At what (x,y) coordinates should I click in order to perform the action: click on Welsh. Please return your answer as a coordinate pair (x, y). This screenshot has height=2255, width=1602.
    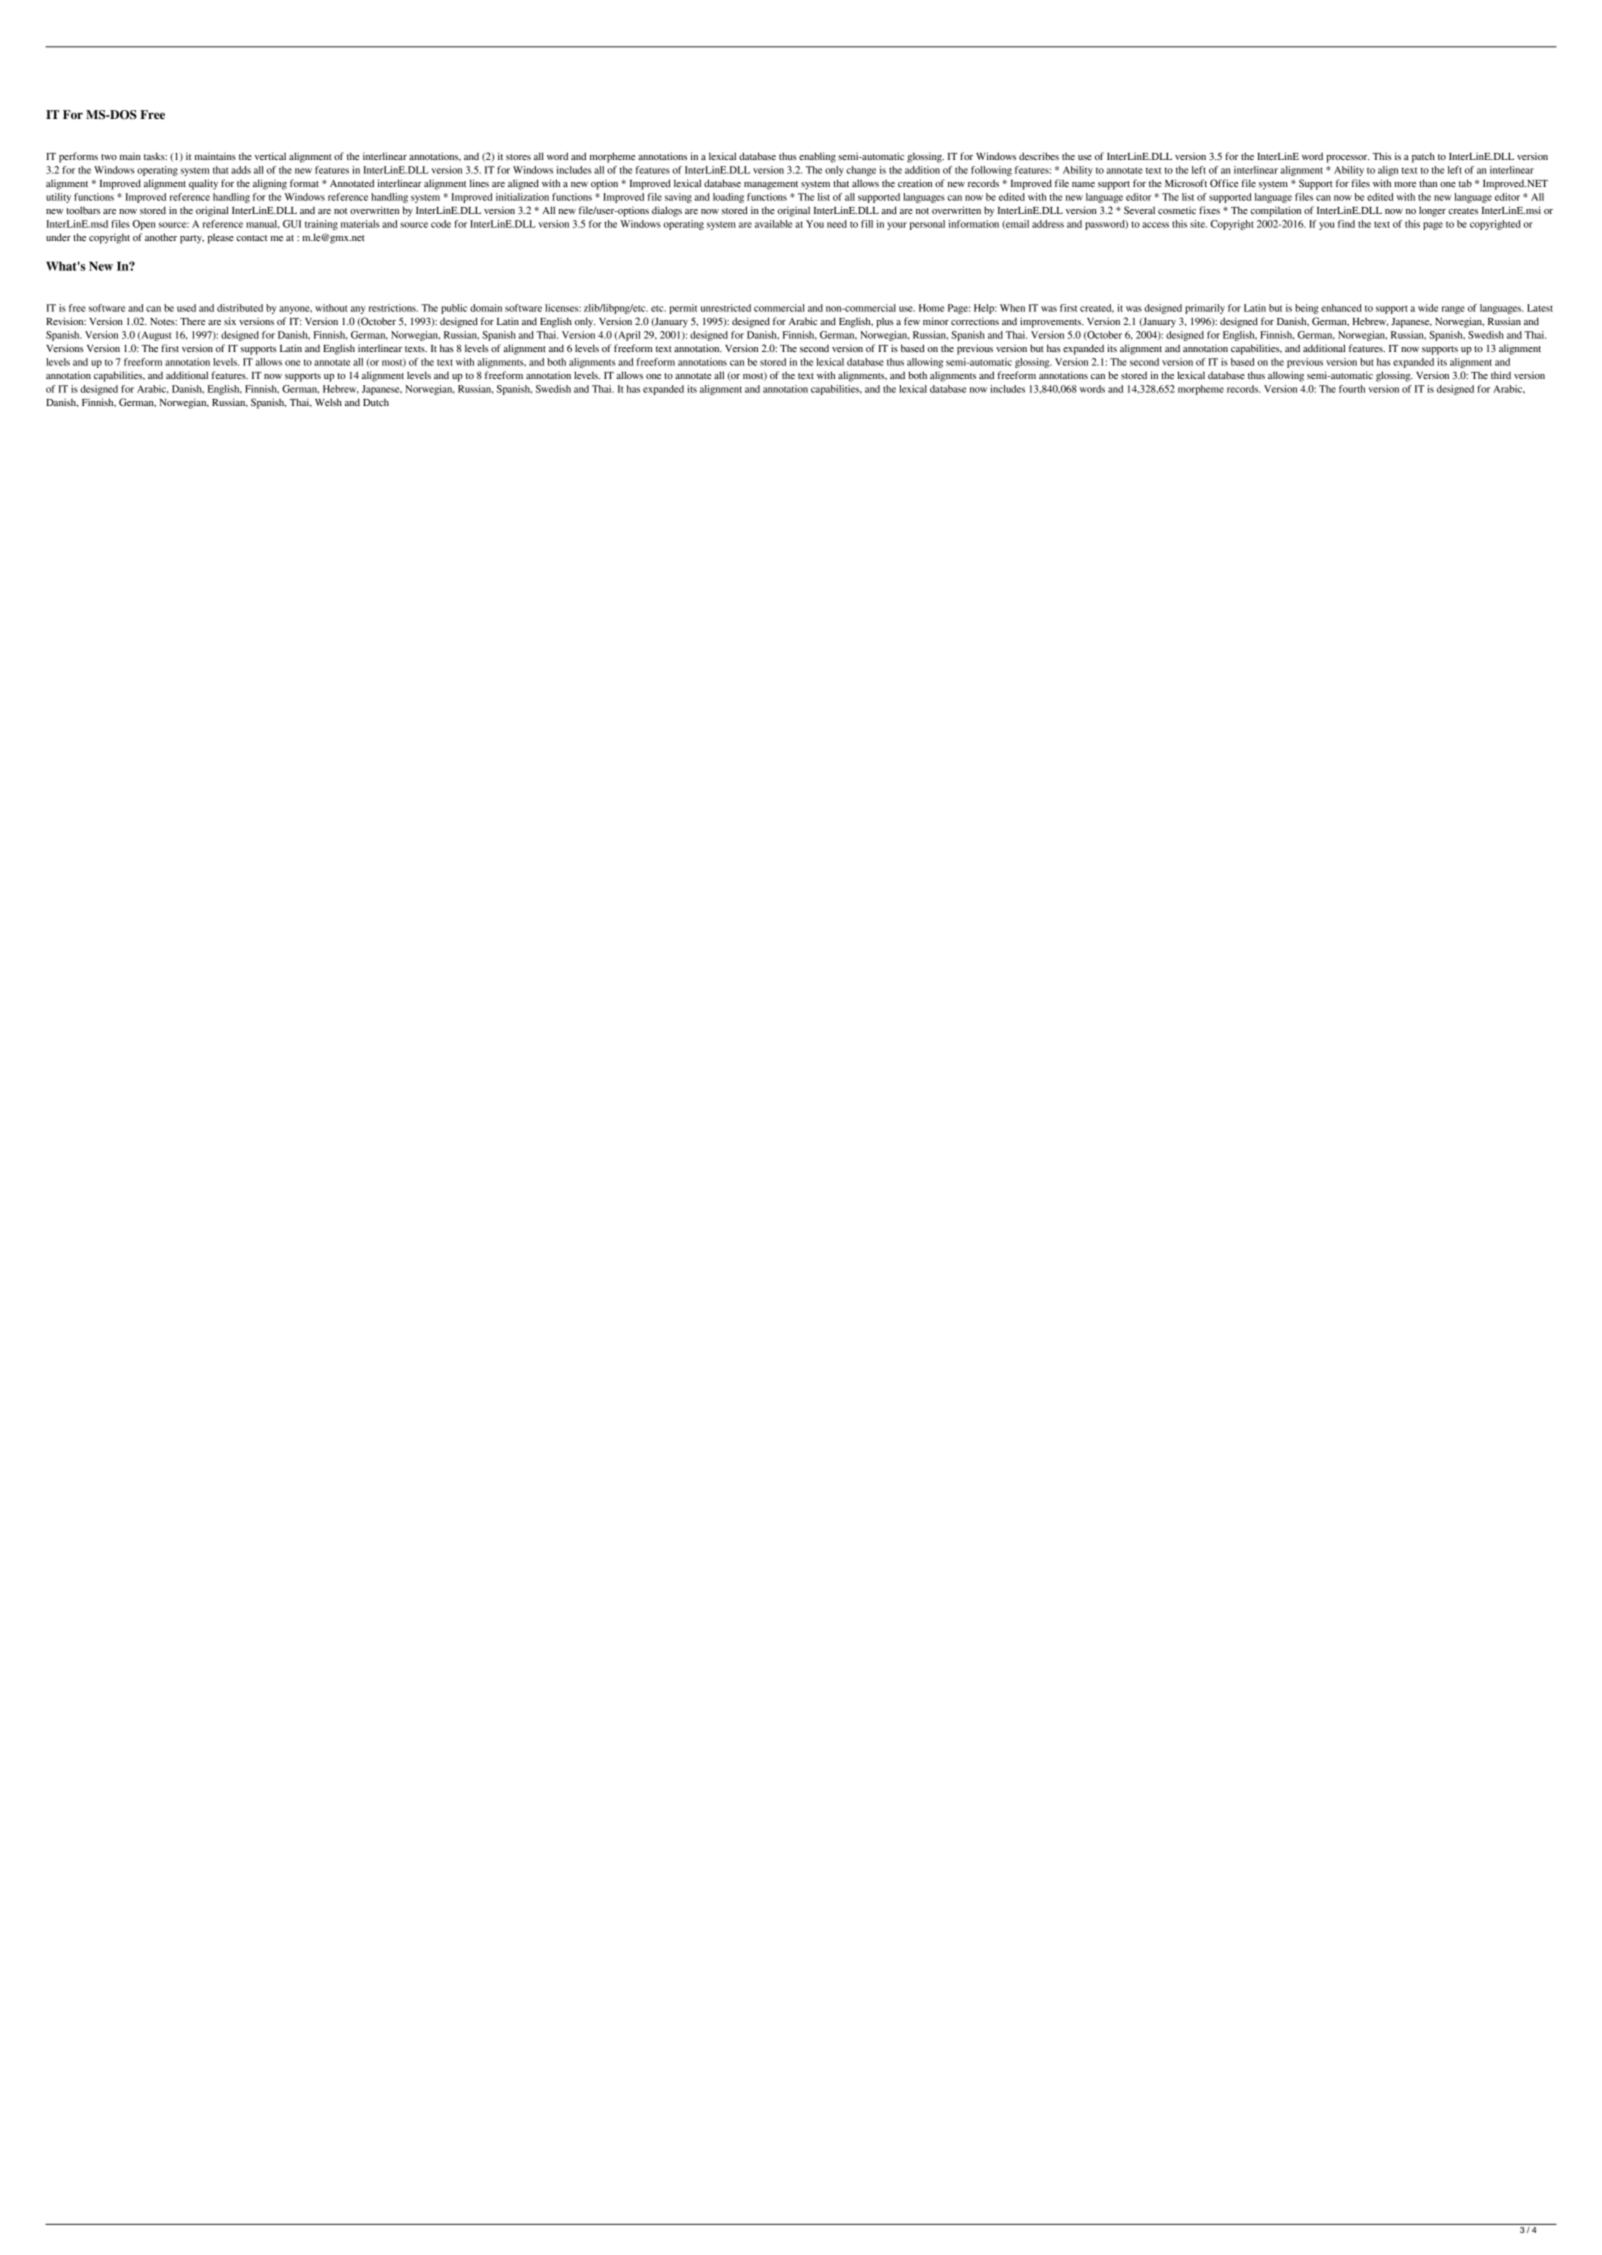
    Looking at the image, I should click on (328, 402).
